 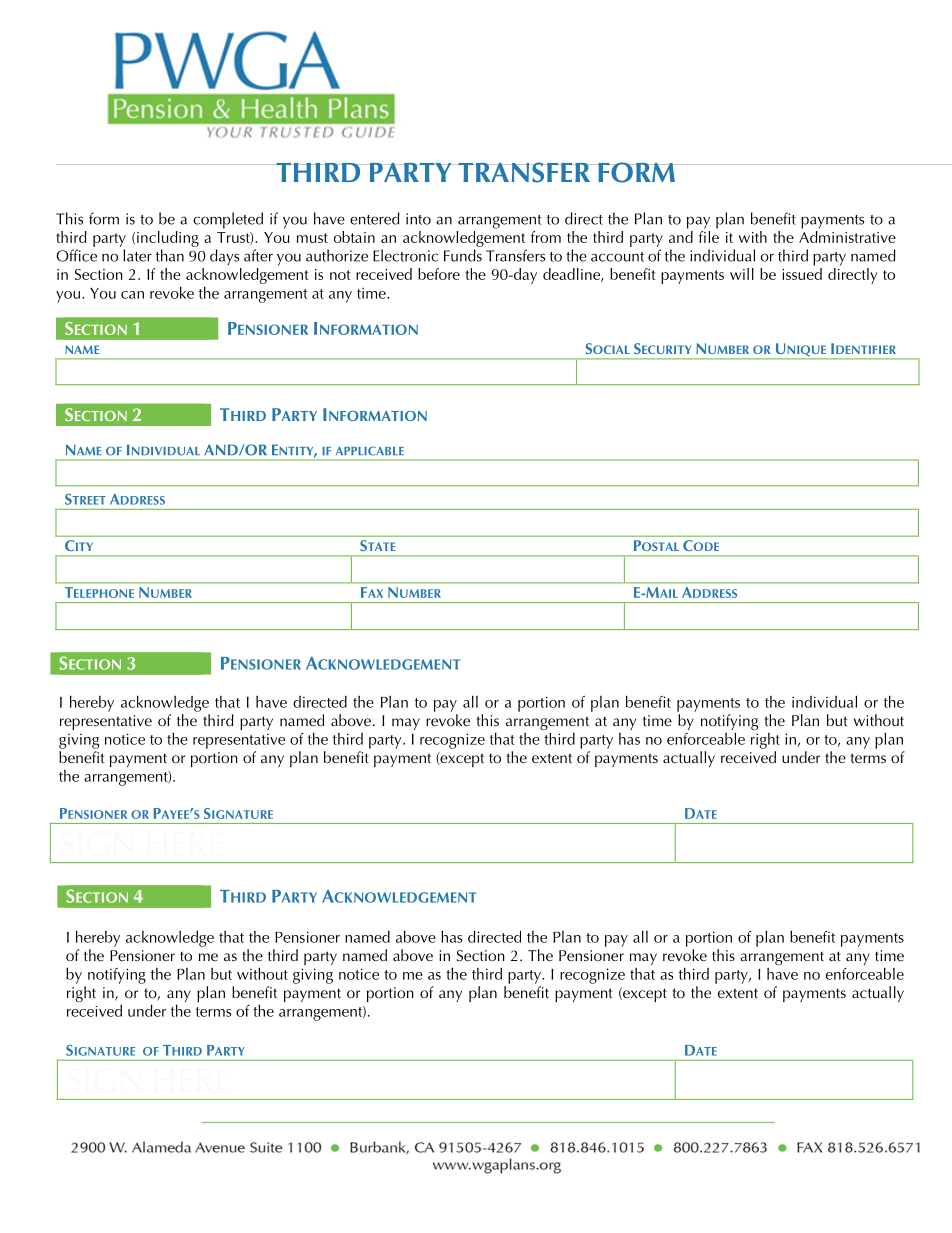 I want to click on APPLICABLE, so click(x=370, y=451).
